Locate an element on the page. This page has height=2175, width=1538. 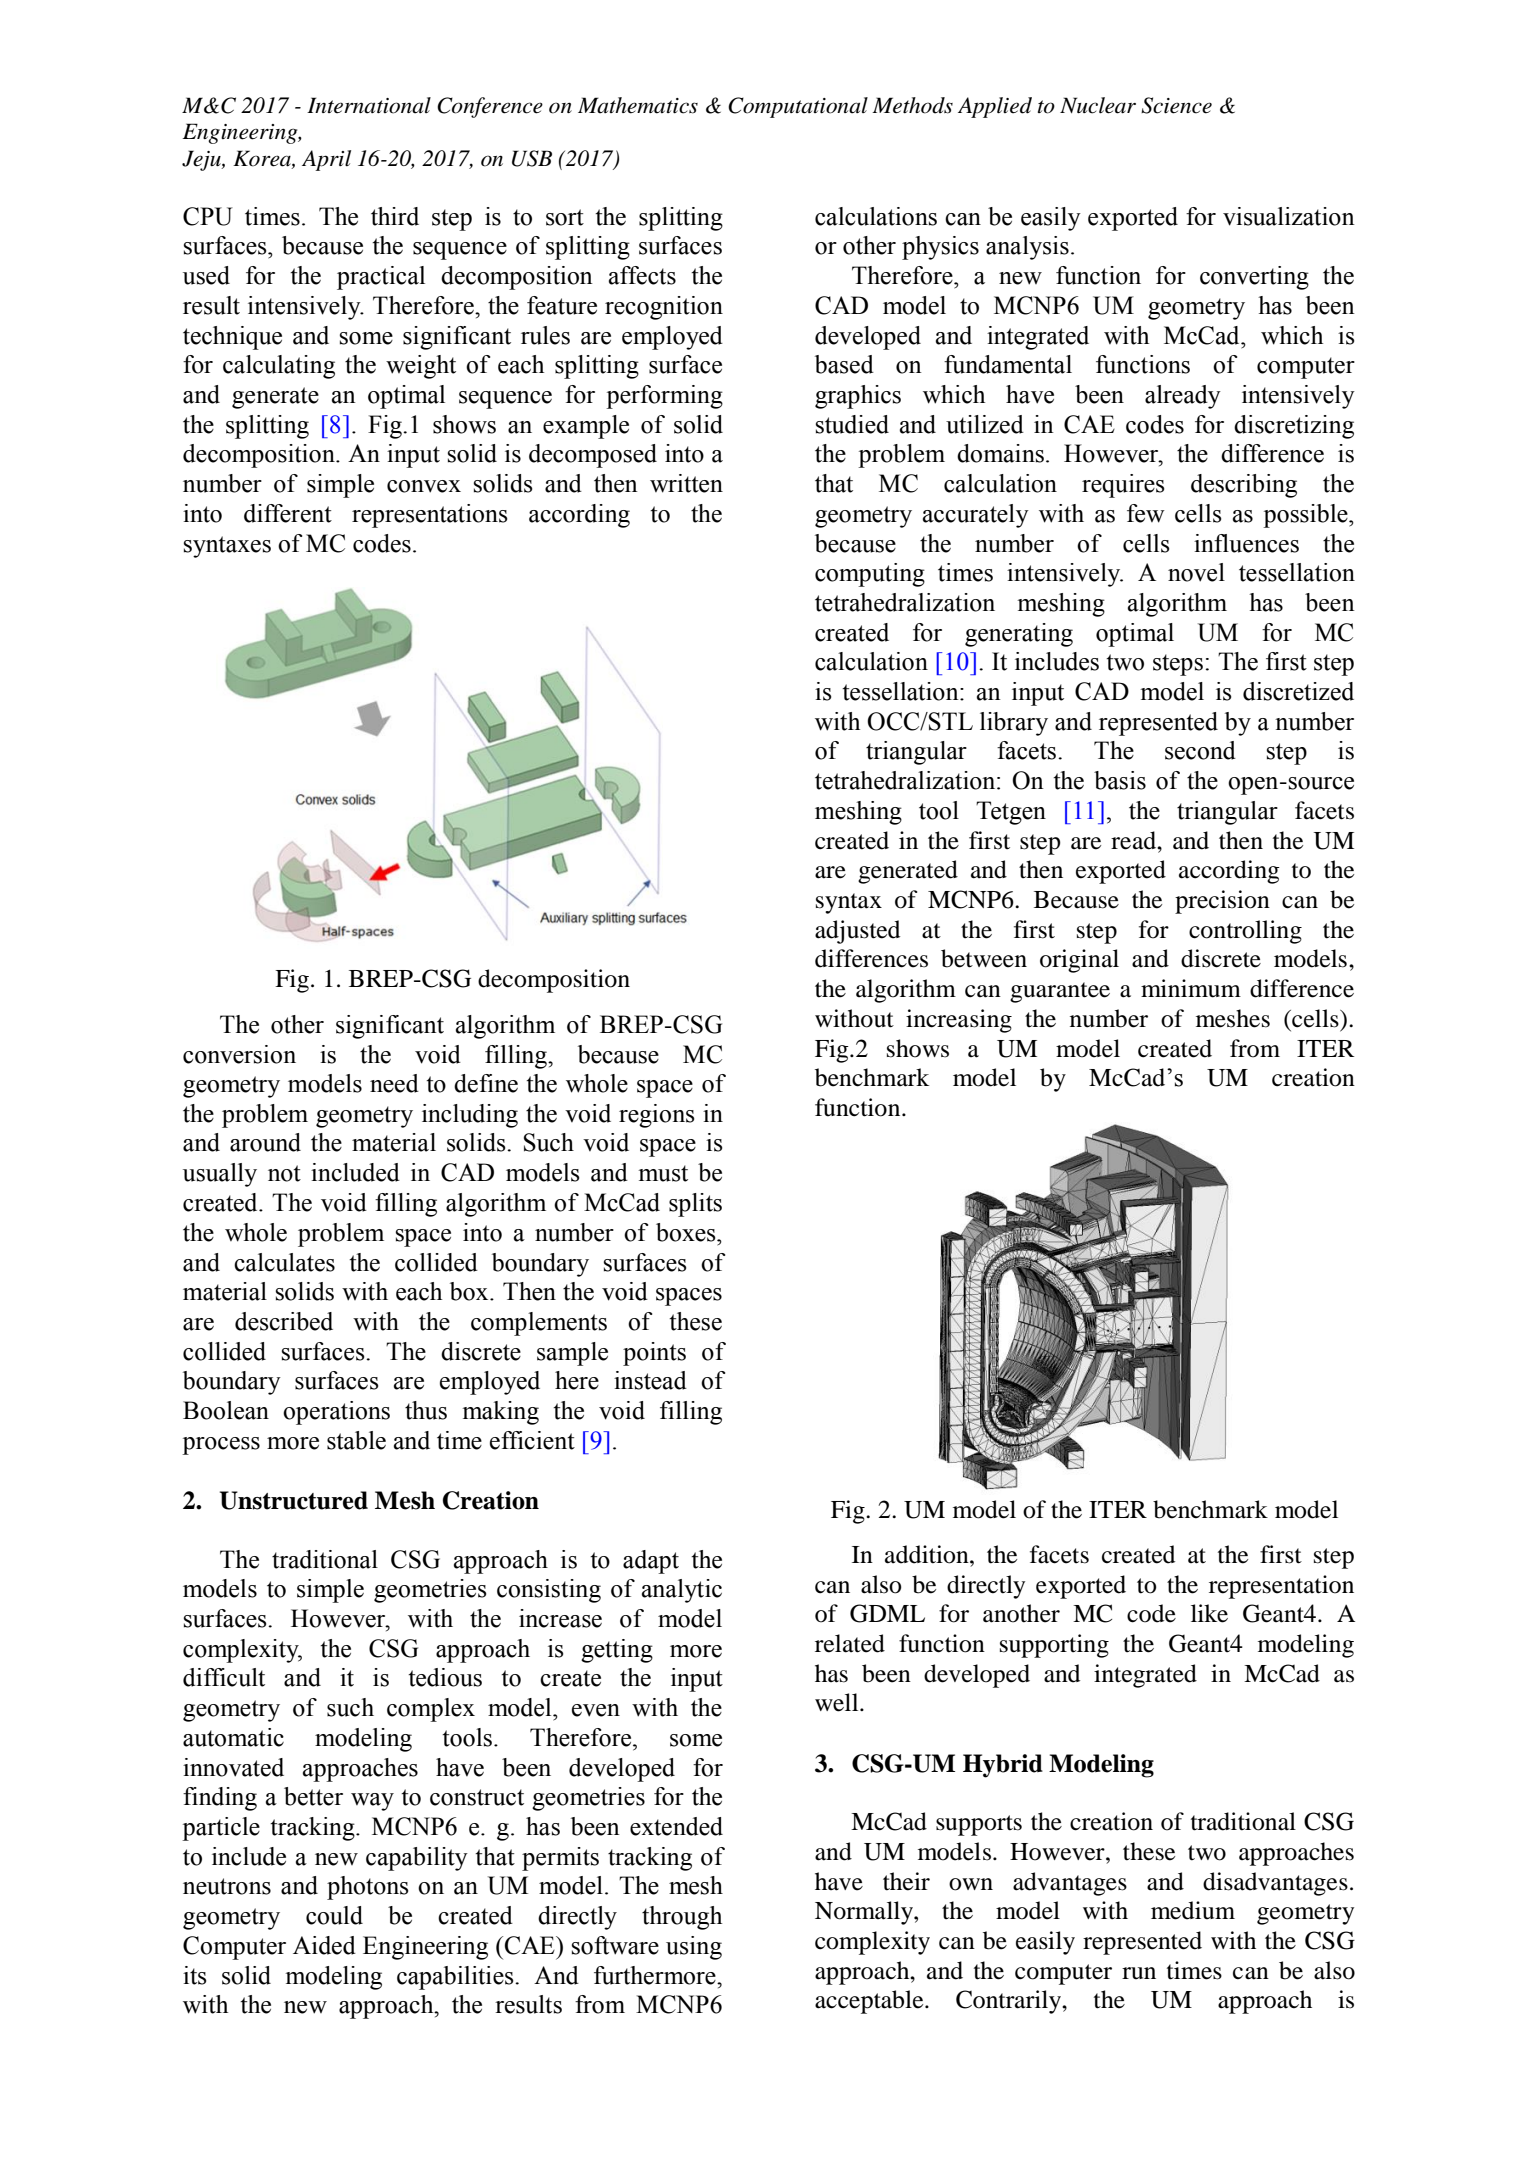
written is located at coordinates (686, 483).
